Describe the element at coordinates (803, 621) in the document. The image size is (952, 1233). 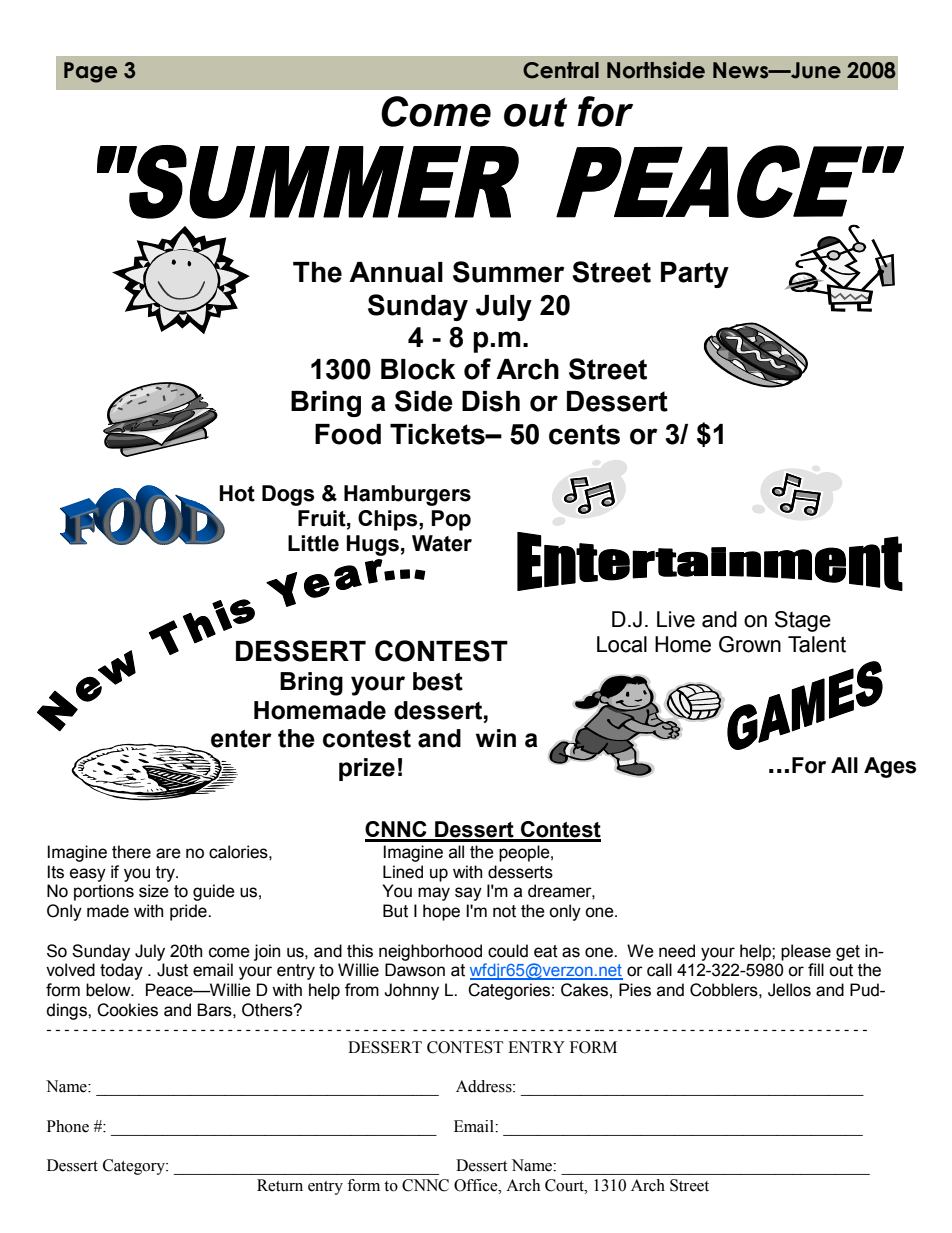
I see `Stage` at that location.
